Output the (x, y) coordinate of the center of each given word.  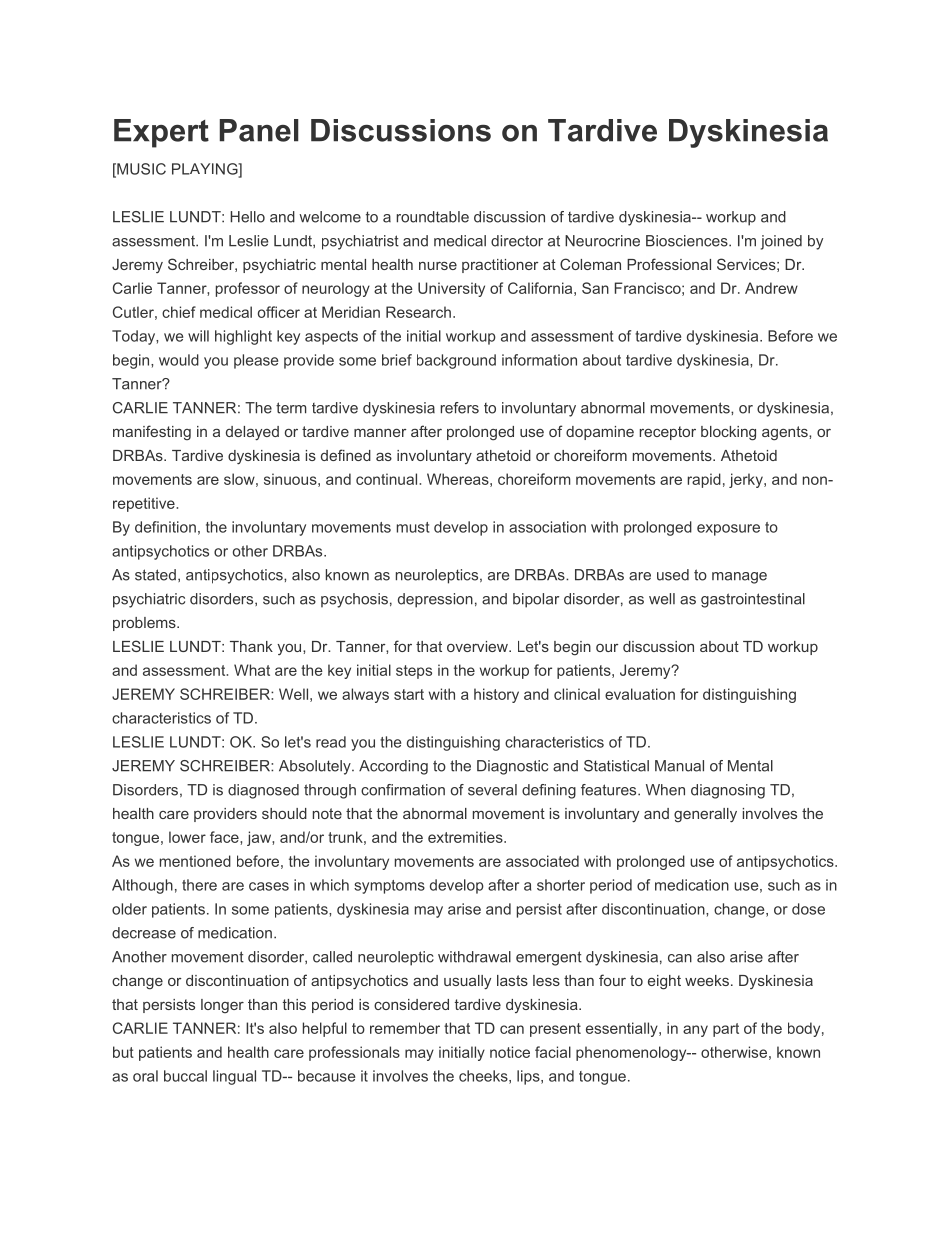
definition (165, 527)
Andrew (771, 288)
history (496, 695)
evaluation (640, 694)
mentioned (195, 861)
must (413, 527)
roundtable (433, 217)
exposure (728, 530)
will (198, 336)
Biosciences (688, 241)
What (252, 670)
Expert (161, 133)
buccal (185, 1076)
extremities (466, 837)
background (456, 361)
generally (705, 815)
